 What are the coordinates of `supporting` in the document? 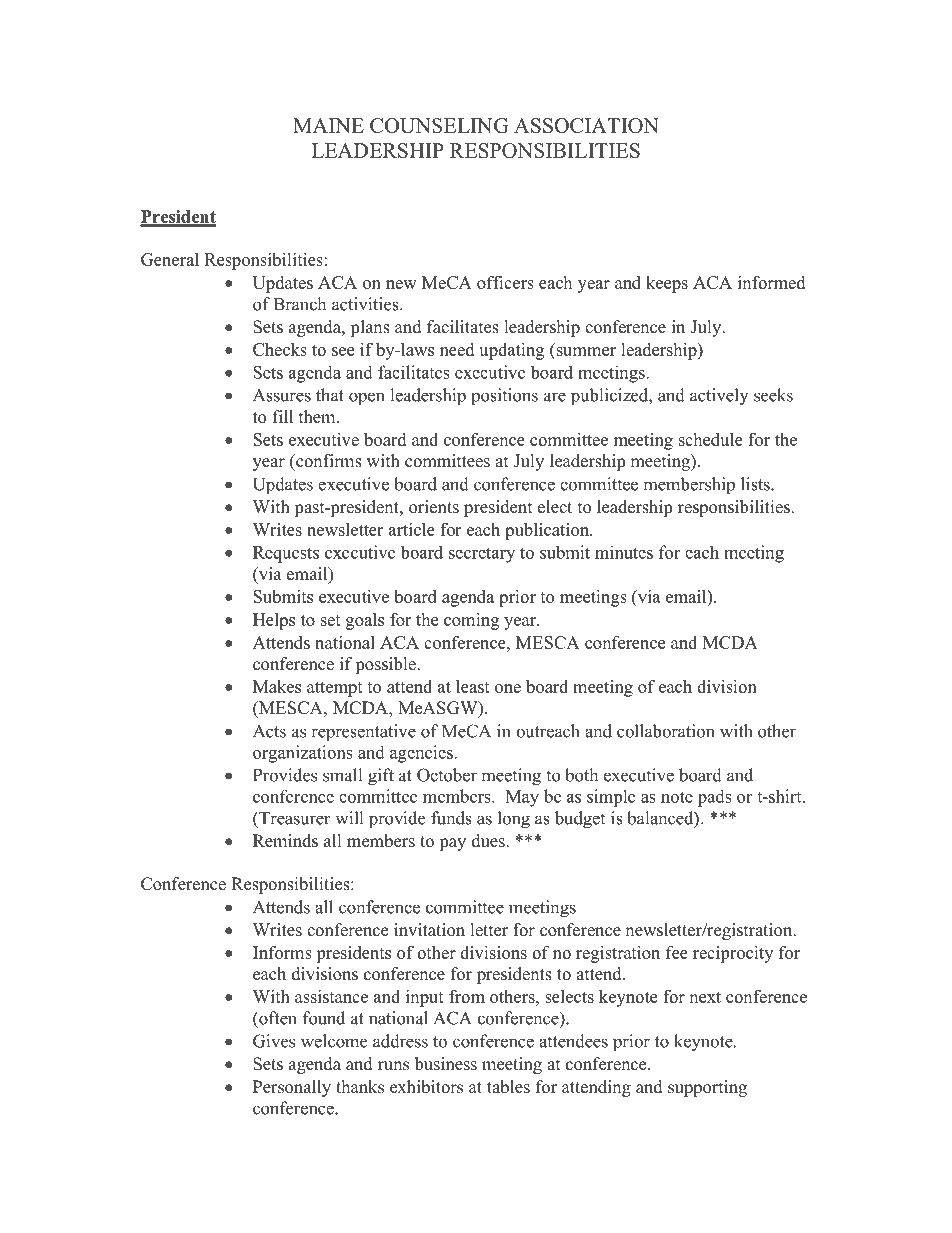 It's located at (707, 1088).
